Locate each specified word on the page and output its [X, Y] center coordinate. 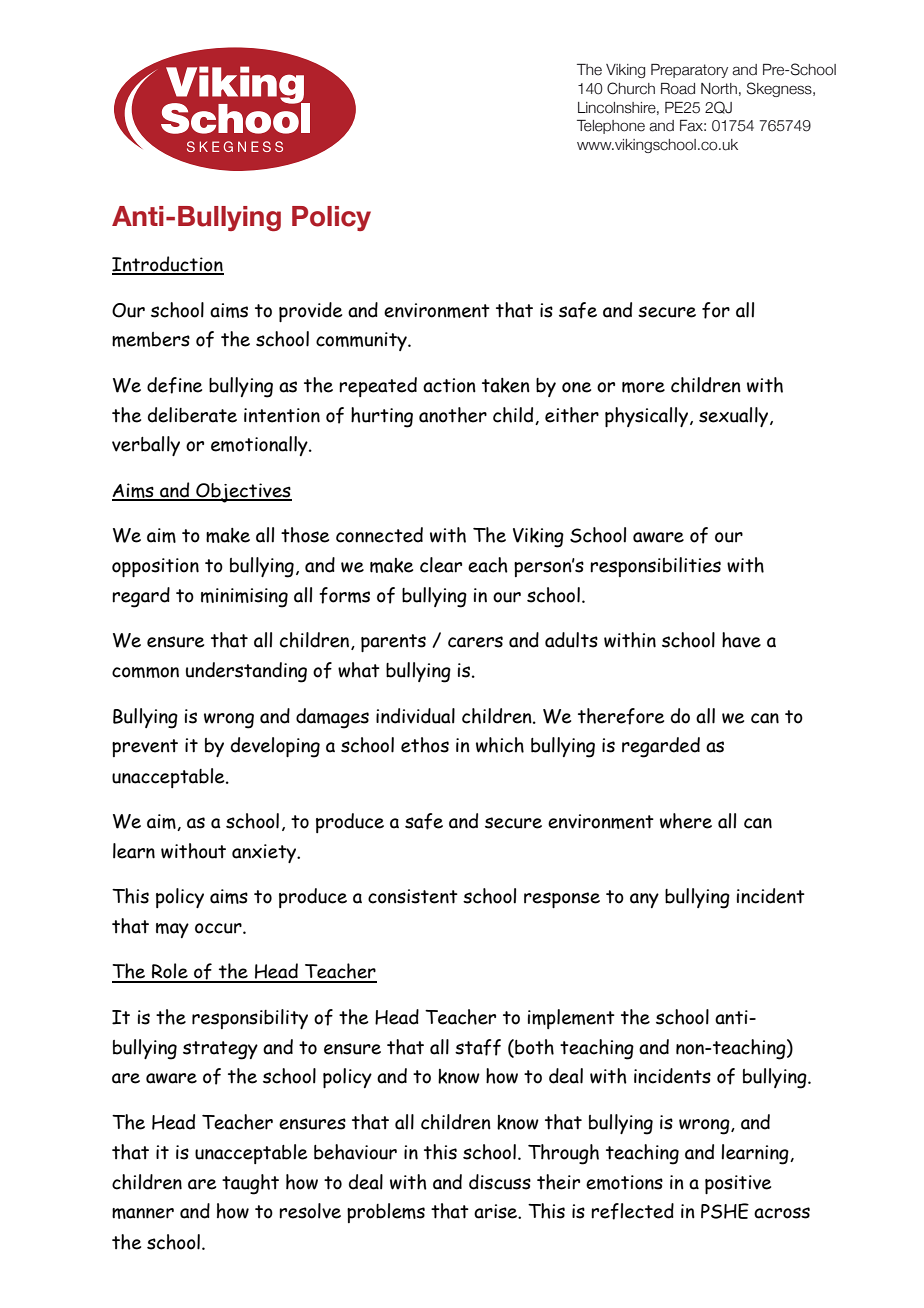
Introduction [168, 265]
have [741, 640]
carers [475, 642]
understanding [246, 672]
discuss [500, 1182]
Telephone [611, 127]
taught [250, 1184]
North [719, 89]
